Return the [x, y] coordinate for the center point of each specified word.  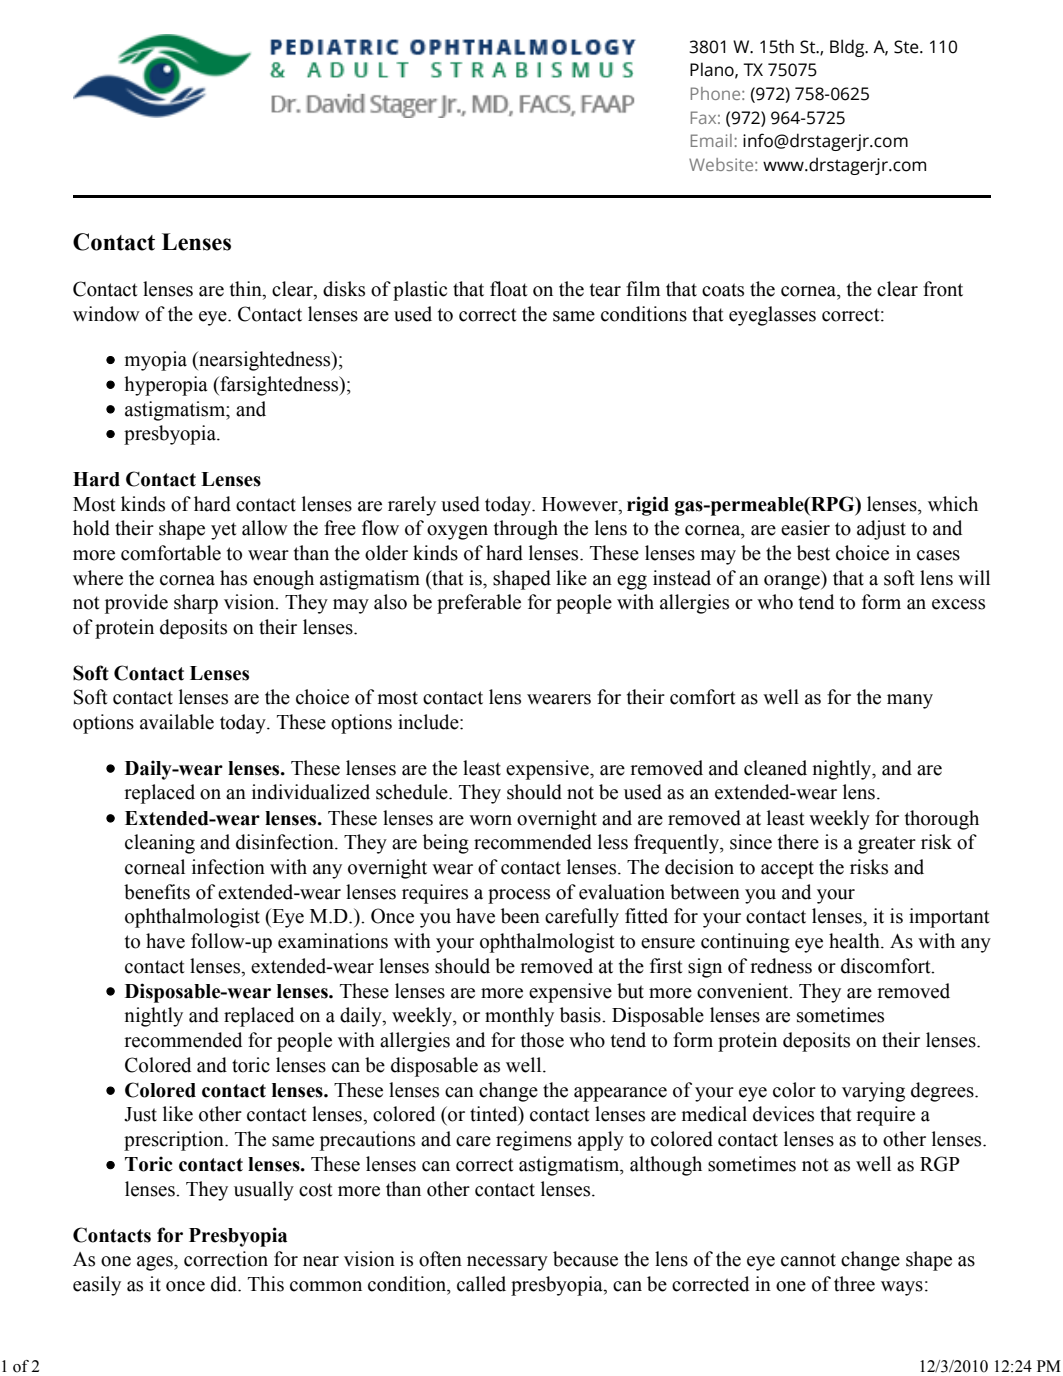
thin [247, 290]
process [519, 896]
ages [156, 1263]
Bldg [848, 48]
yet [224, 531]
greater [887, 845]
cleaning [160, 844]
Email [711, 140]
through [526, 530]
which [953, 504]
